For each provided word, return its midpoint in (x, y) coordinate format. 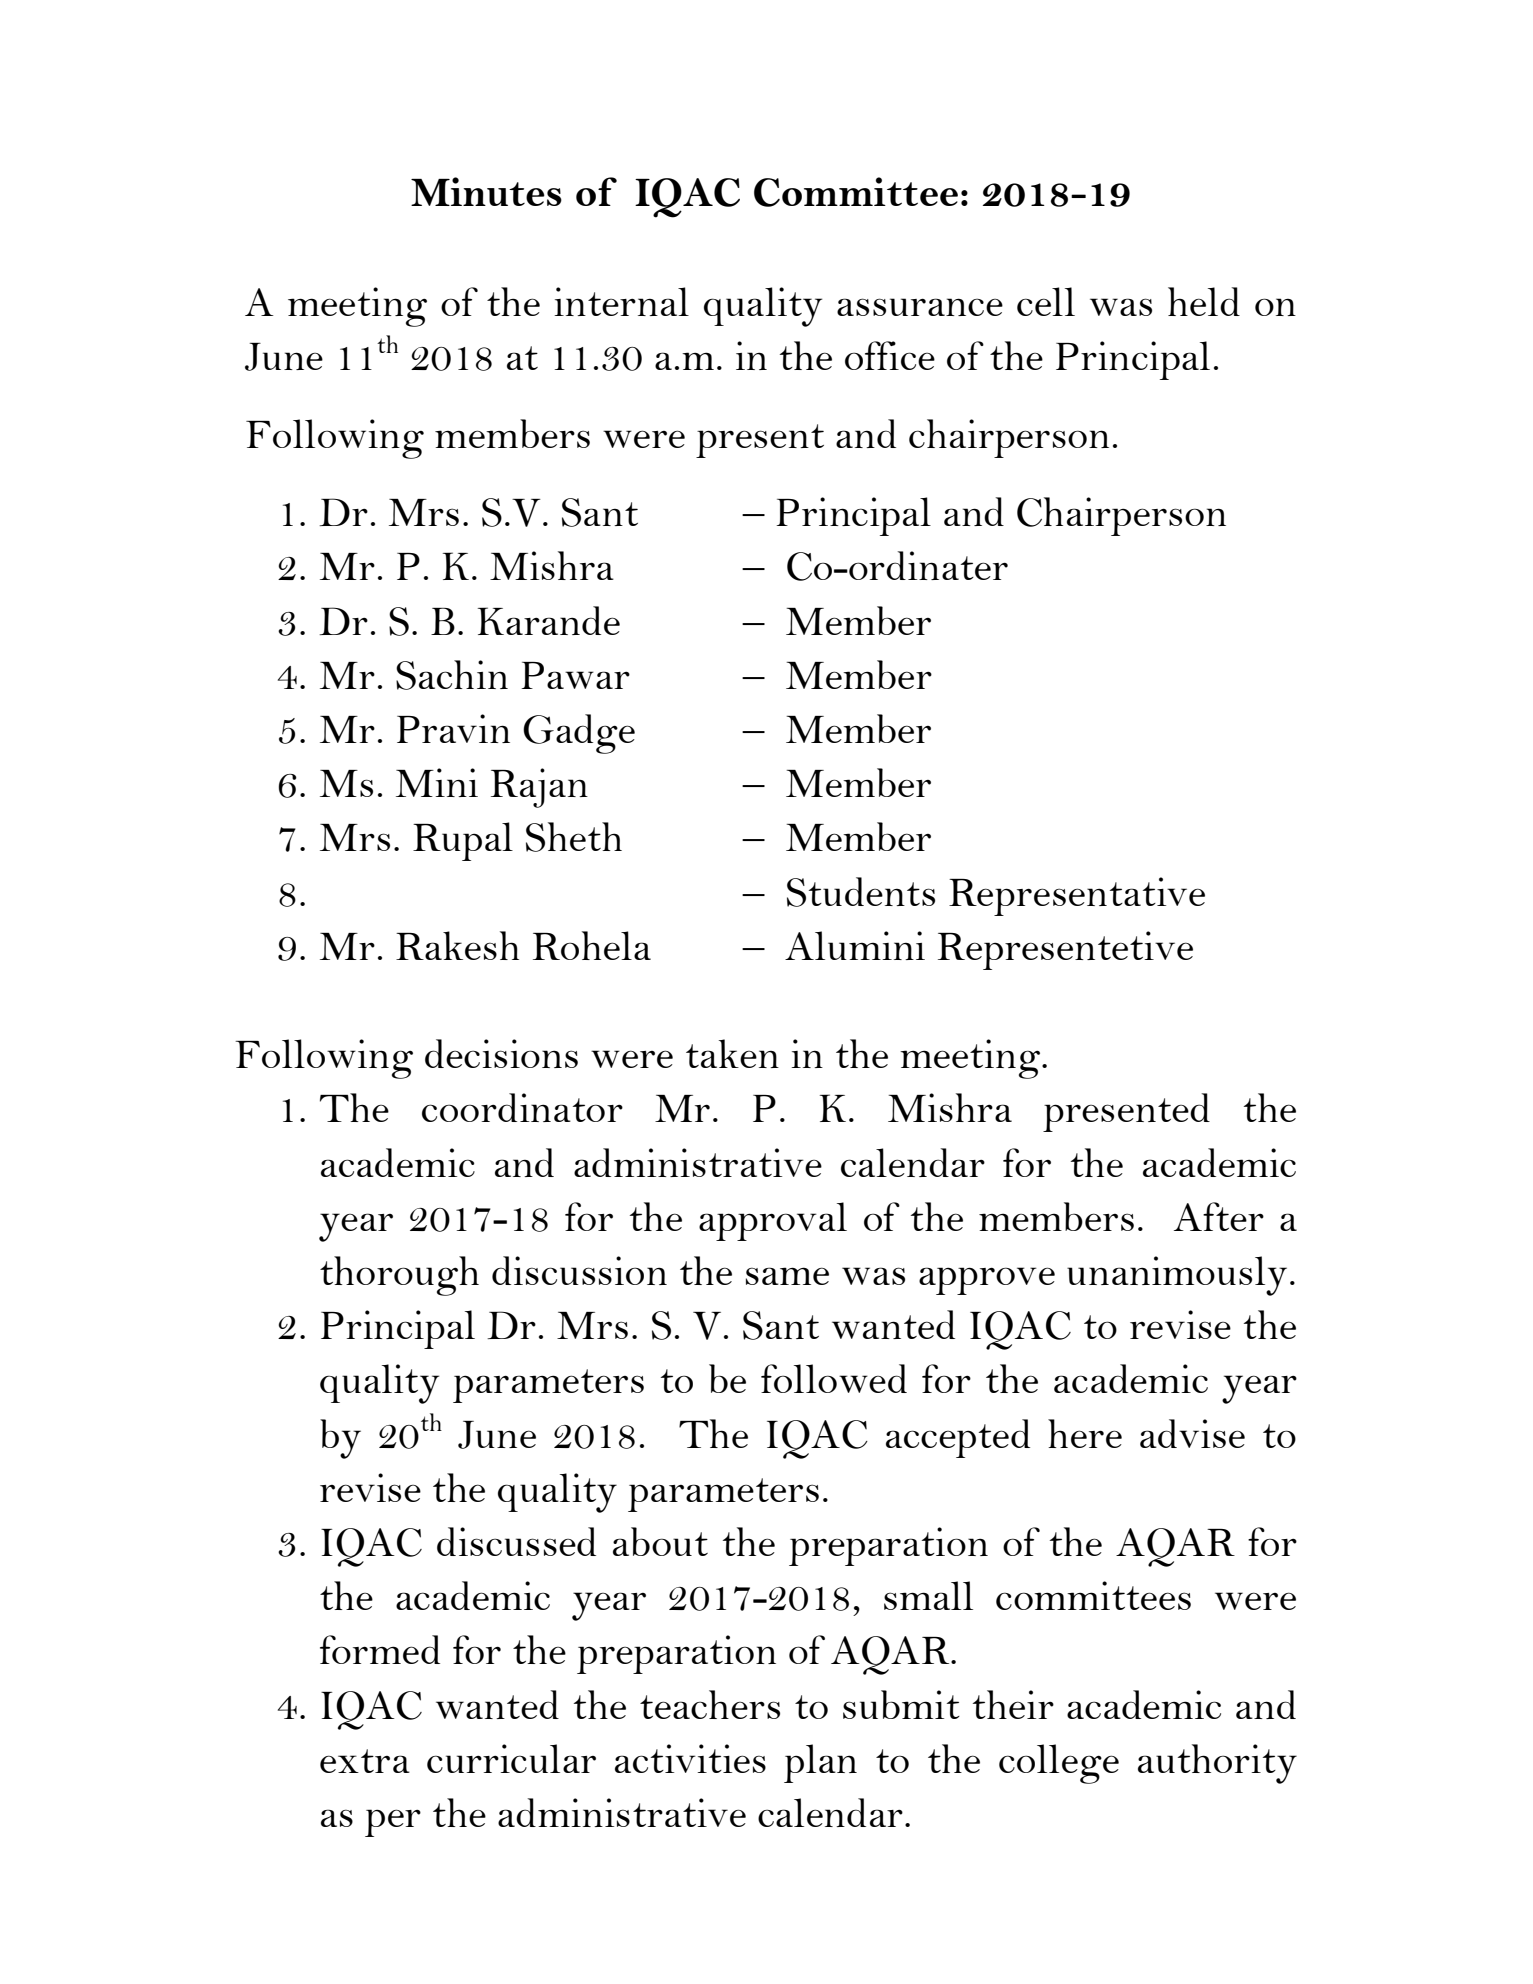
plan (820, 1763)
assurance (920, 307)
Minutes (486, 191)
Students (861, 892)
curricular (511, 1758)
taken (732, 1053)
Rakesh (457, 945)
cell (1046, 301)
